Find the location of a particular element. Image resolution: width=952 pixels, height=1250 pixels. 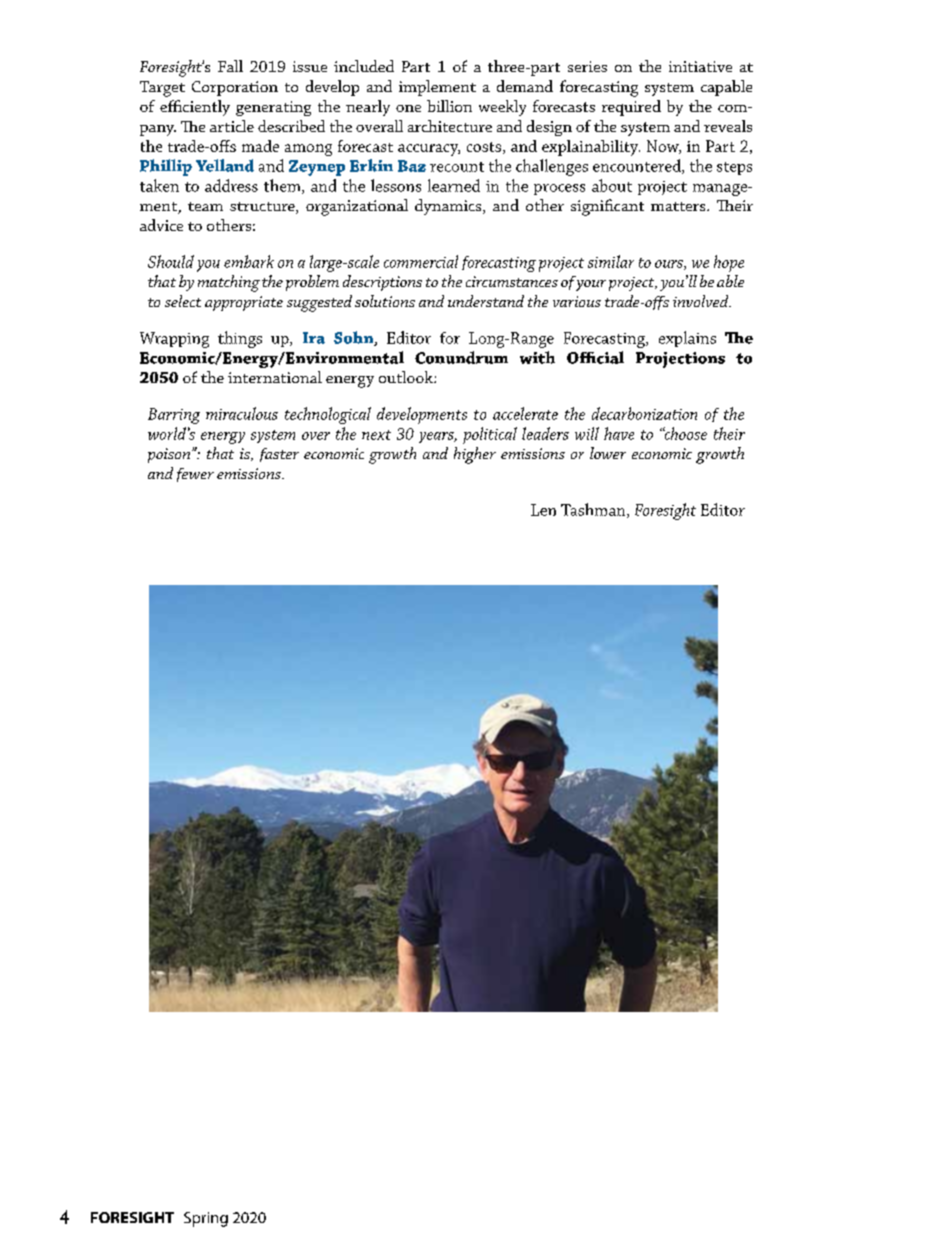

lower is located at coordinates (608, 453).
